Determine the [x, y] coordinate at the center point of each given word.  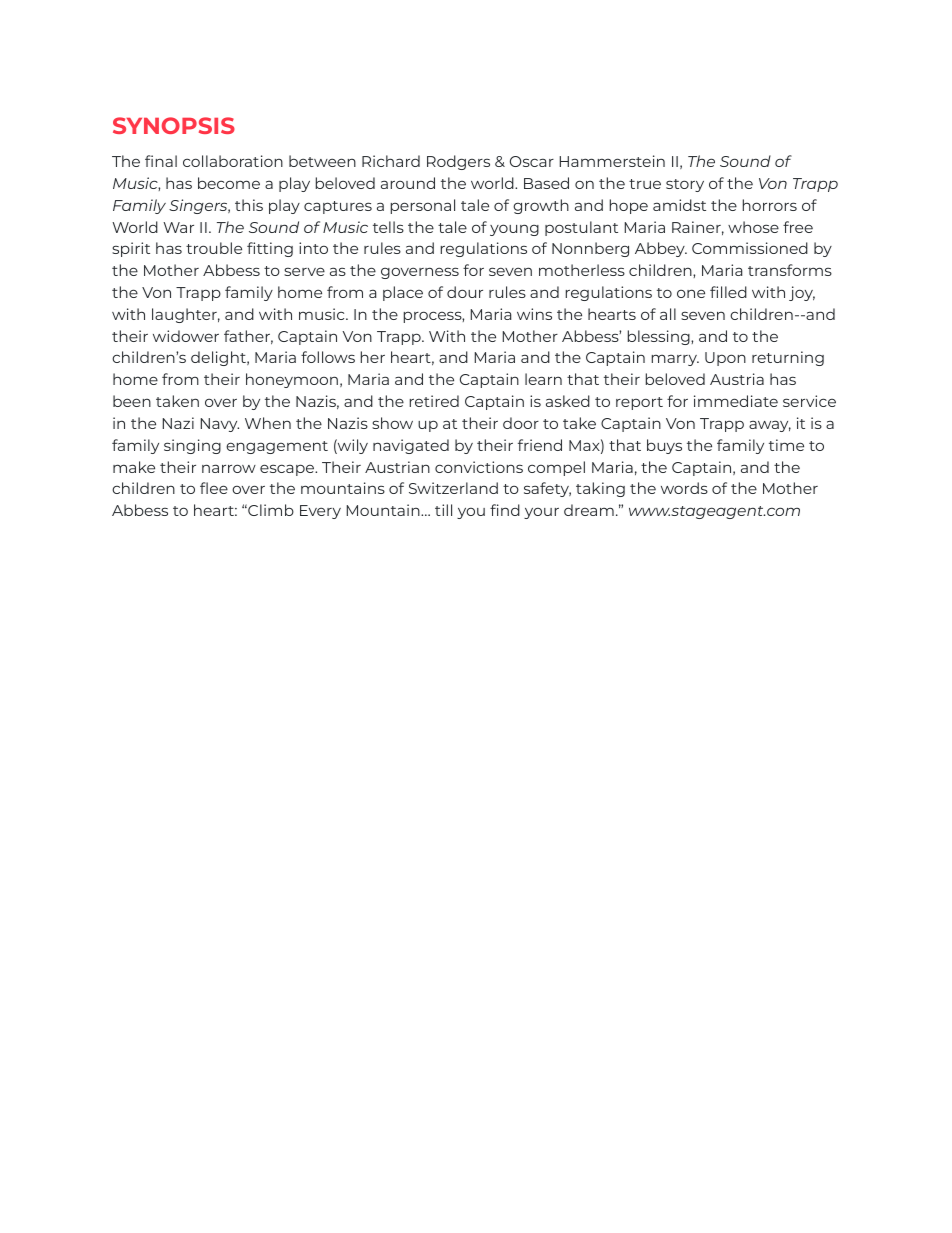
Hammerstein [612, 161]
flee [214, 488]
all [668, 314]
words [684, 488]
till [443, 510]
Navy [220, 425]
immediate [736, 401]
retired [434, 401]
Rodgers [458, 162]
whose [753, 227]
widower [186, 336]
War [178, 227]
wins [534, 314]
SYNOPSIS [174, 125]
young [514, 230]
